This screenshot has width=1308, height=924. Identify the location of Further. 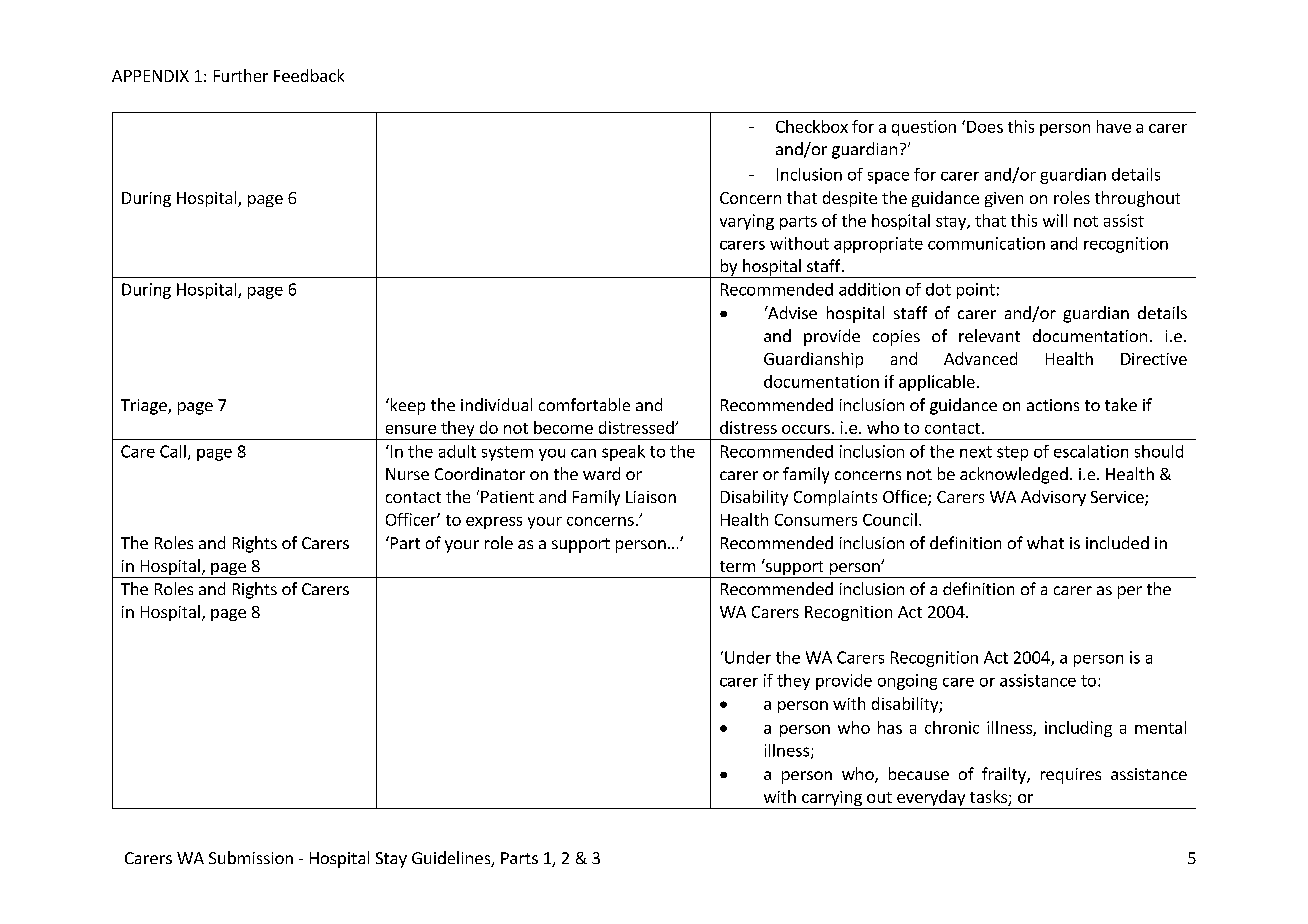
(241, 75).
